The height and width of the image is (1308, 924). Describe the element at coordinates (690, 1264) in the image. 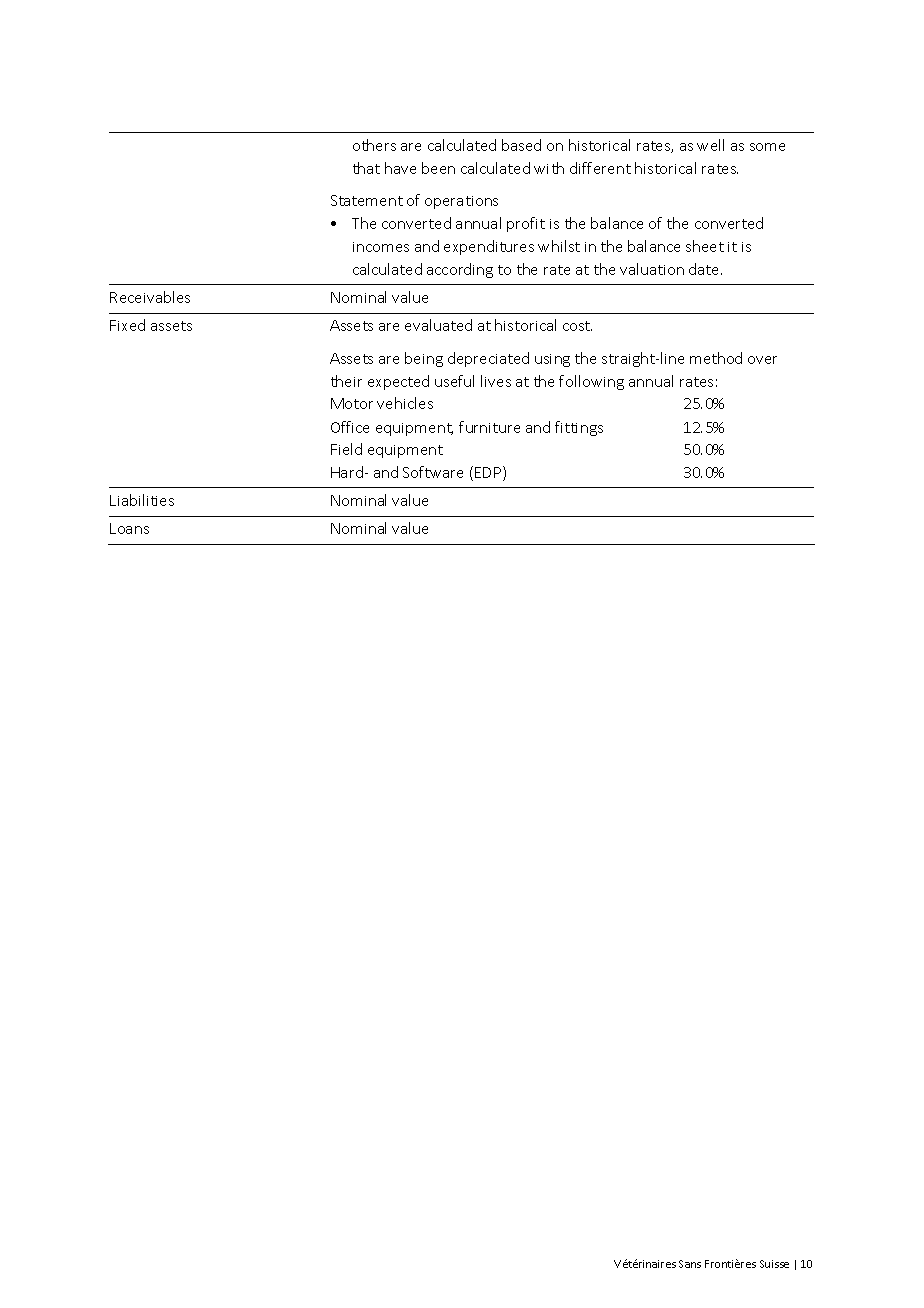

I see `Sans` at that location.
